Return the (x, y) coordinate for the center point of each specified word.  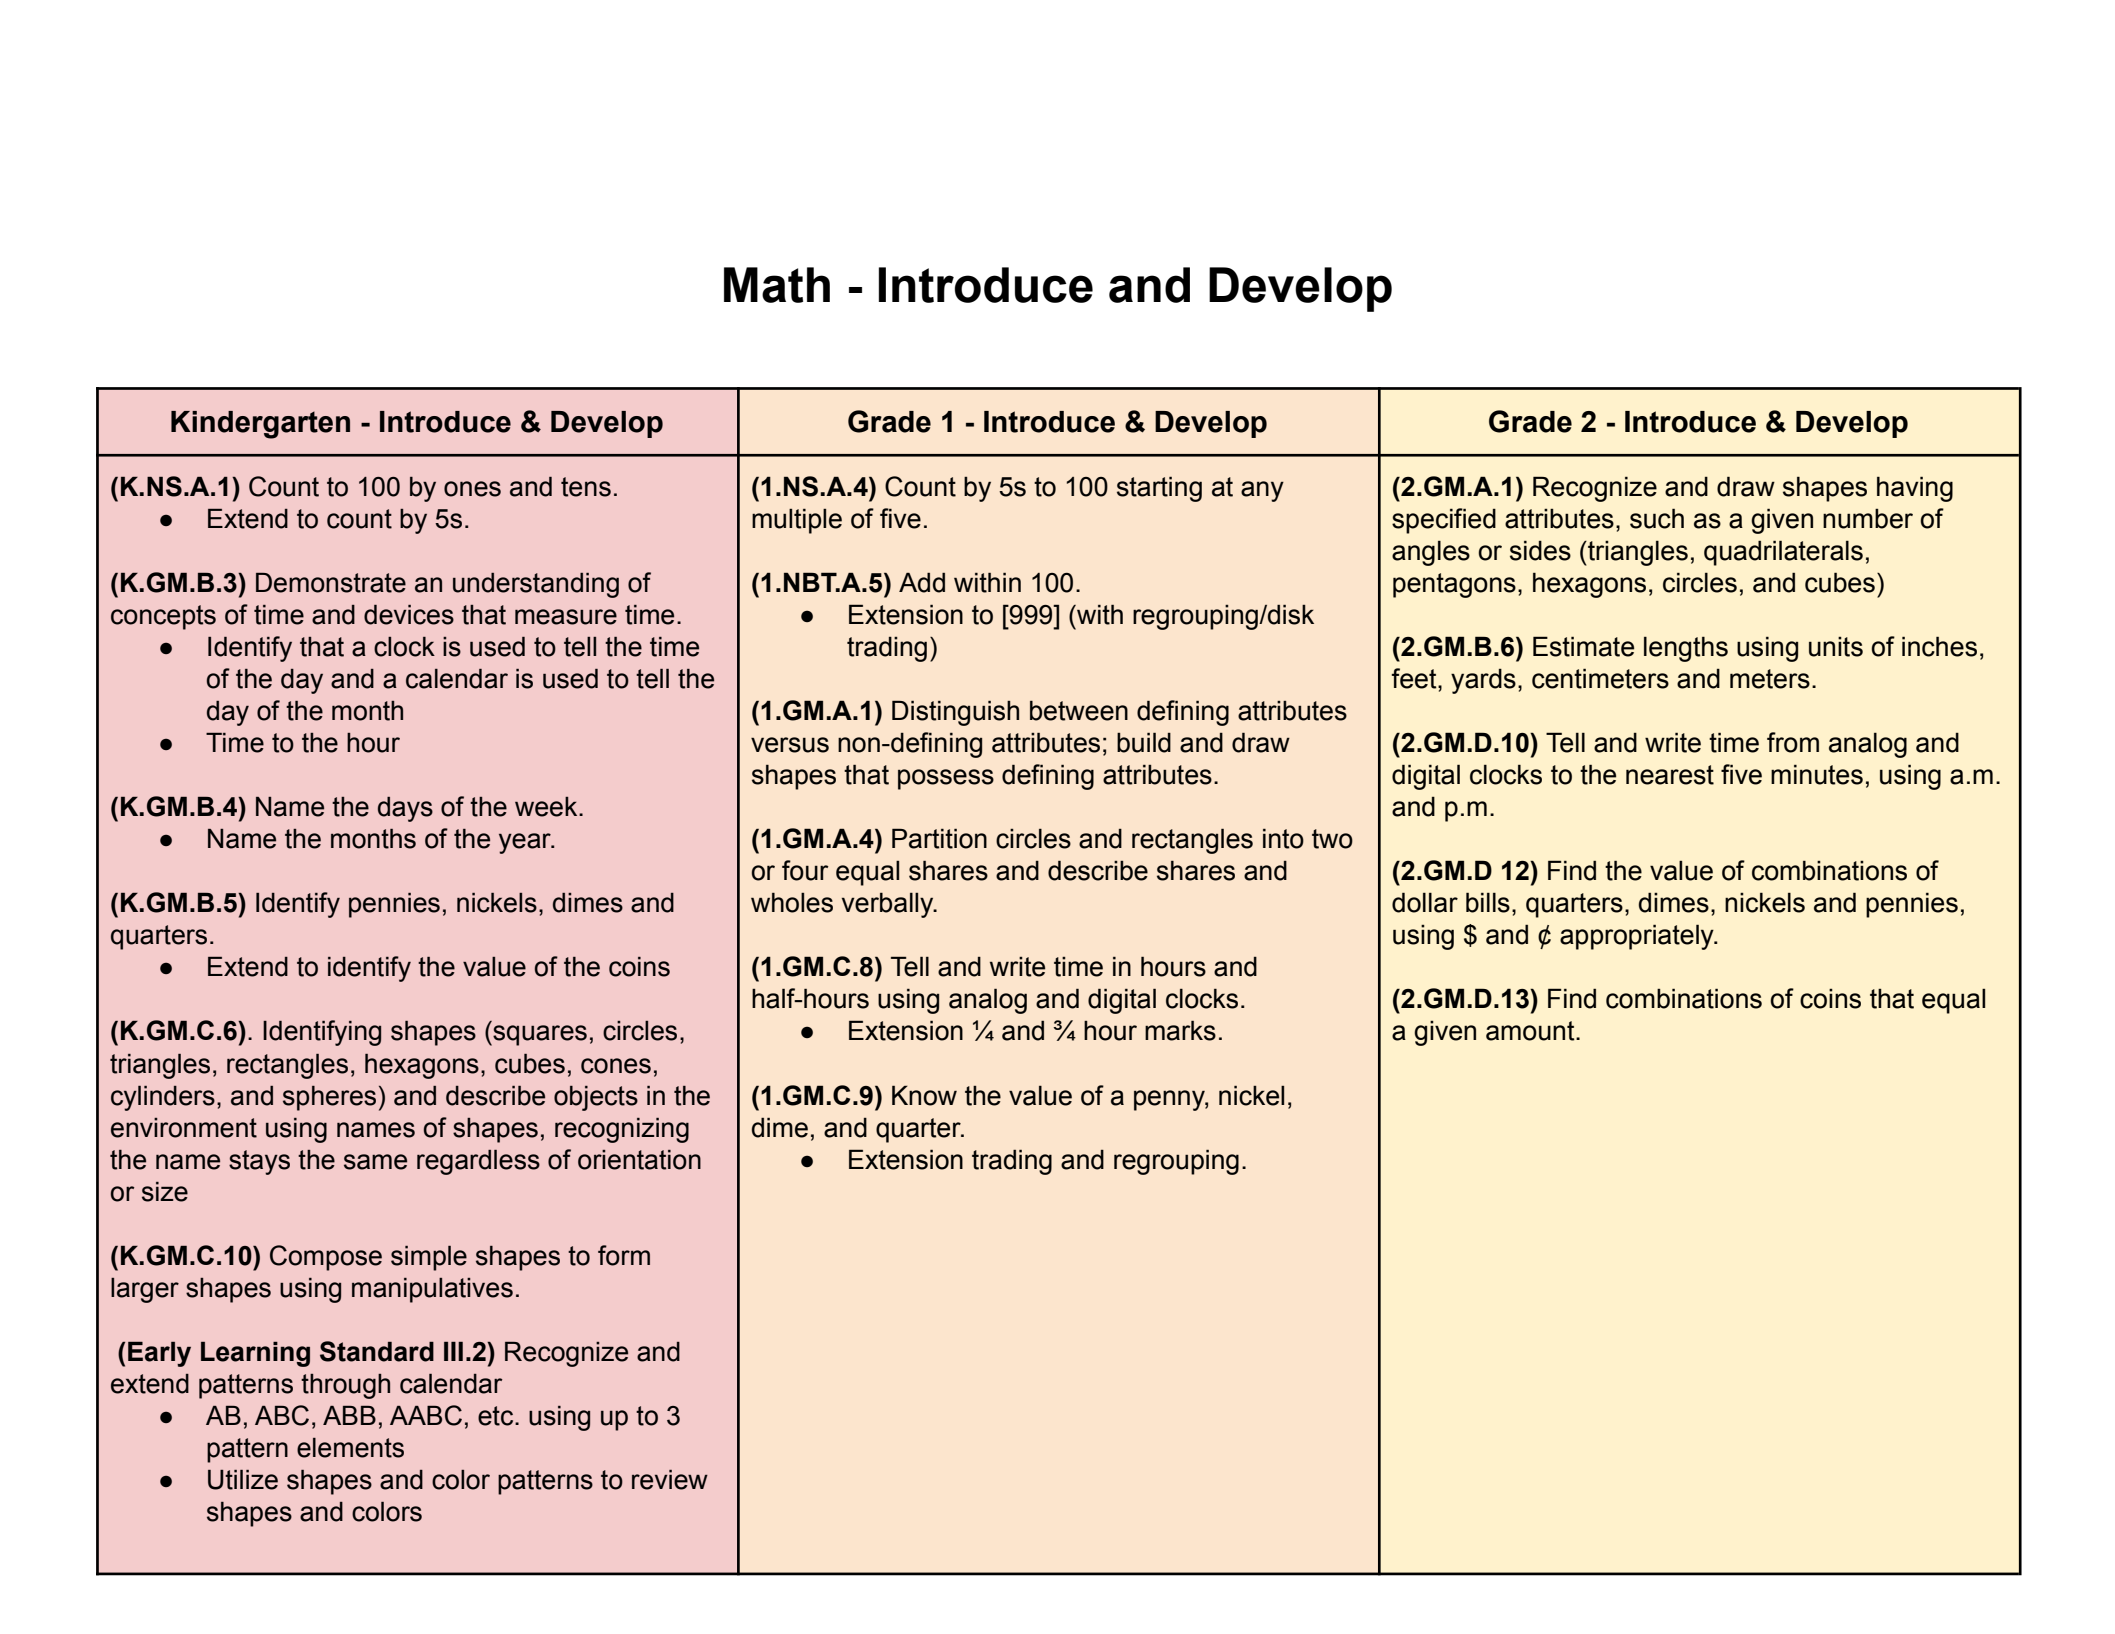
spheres (329, 1098)
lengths (1686, 649)
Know (924, 1095)
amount (1531, 1031)
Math (777, 285)
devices (409, 615)
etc (497, 1416)
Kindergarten (260, 425)
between (1079, 710)
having (1915, 489)
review (670, 1480)
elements (350, 1448)
